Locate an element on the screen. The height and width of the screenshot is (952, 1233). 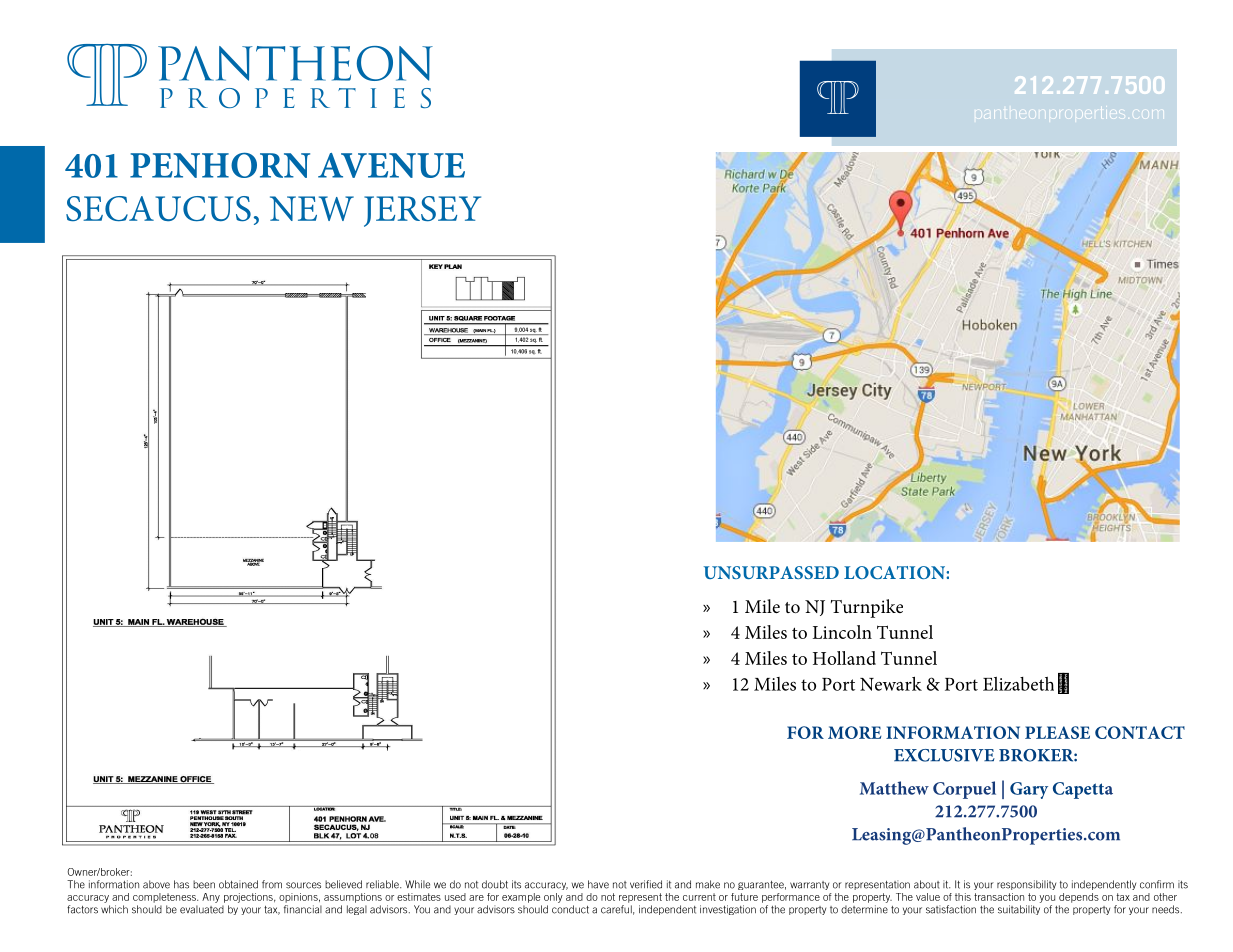
AVENUE is located at coordinates (391, 165).
